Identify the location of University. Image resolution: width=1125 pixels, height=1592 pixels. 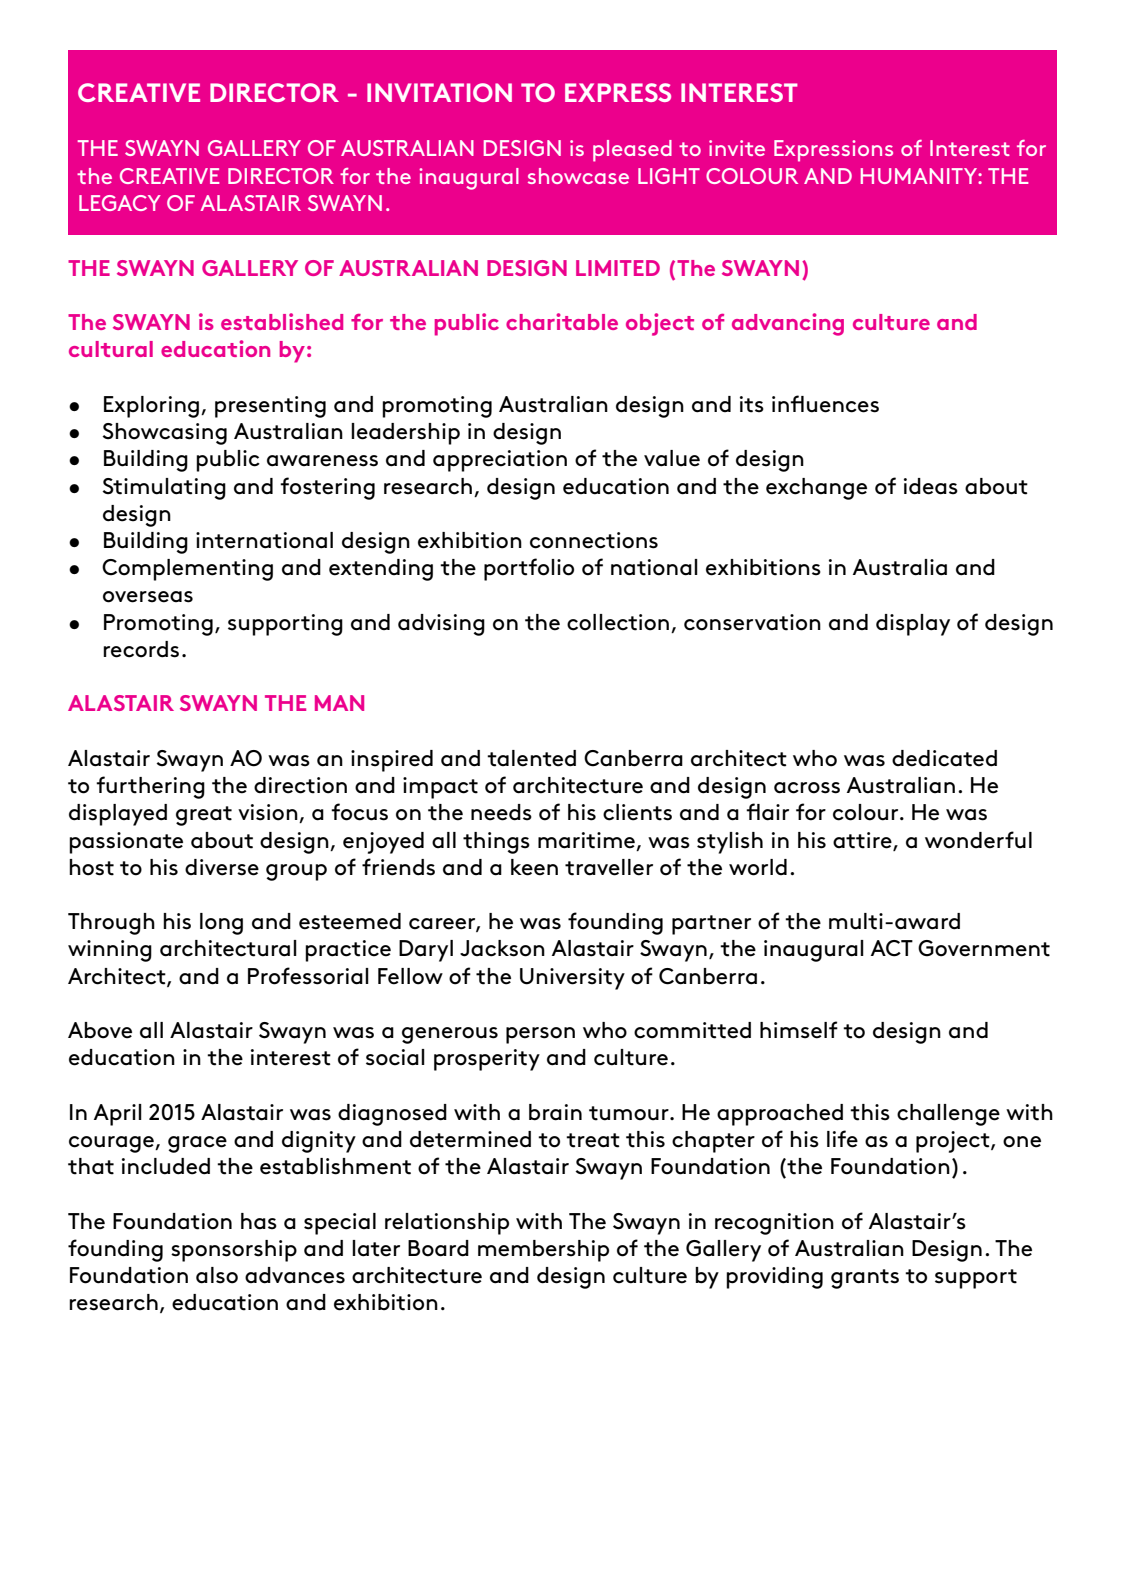
(572, 979).
